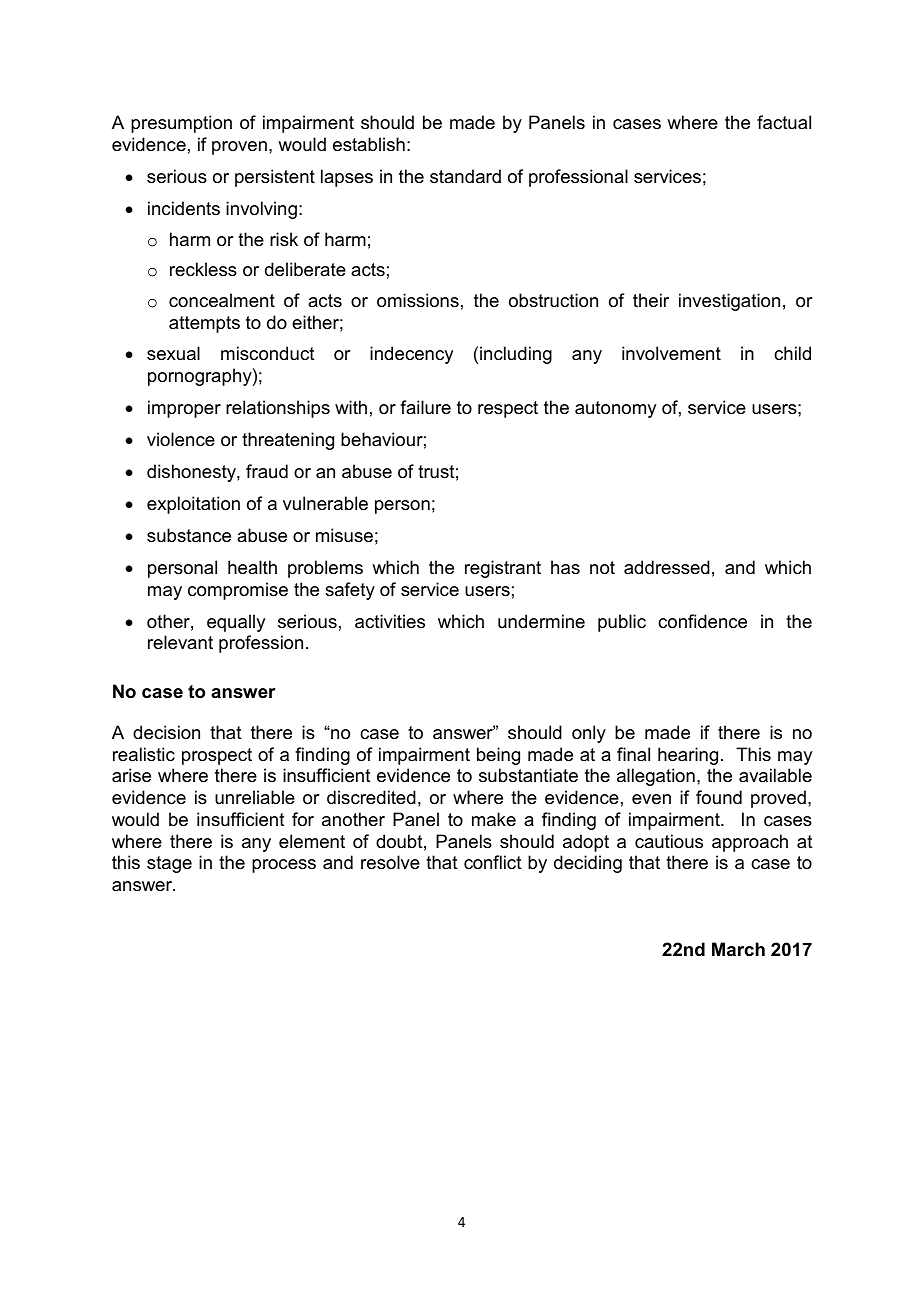 The height and width of the document is (1308, 924). I want to click on attempts, so click(204, 324).
